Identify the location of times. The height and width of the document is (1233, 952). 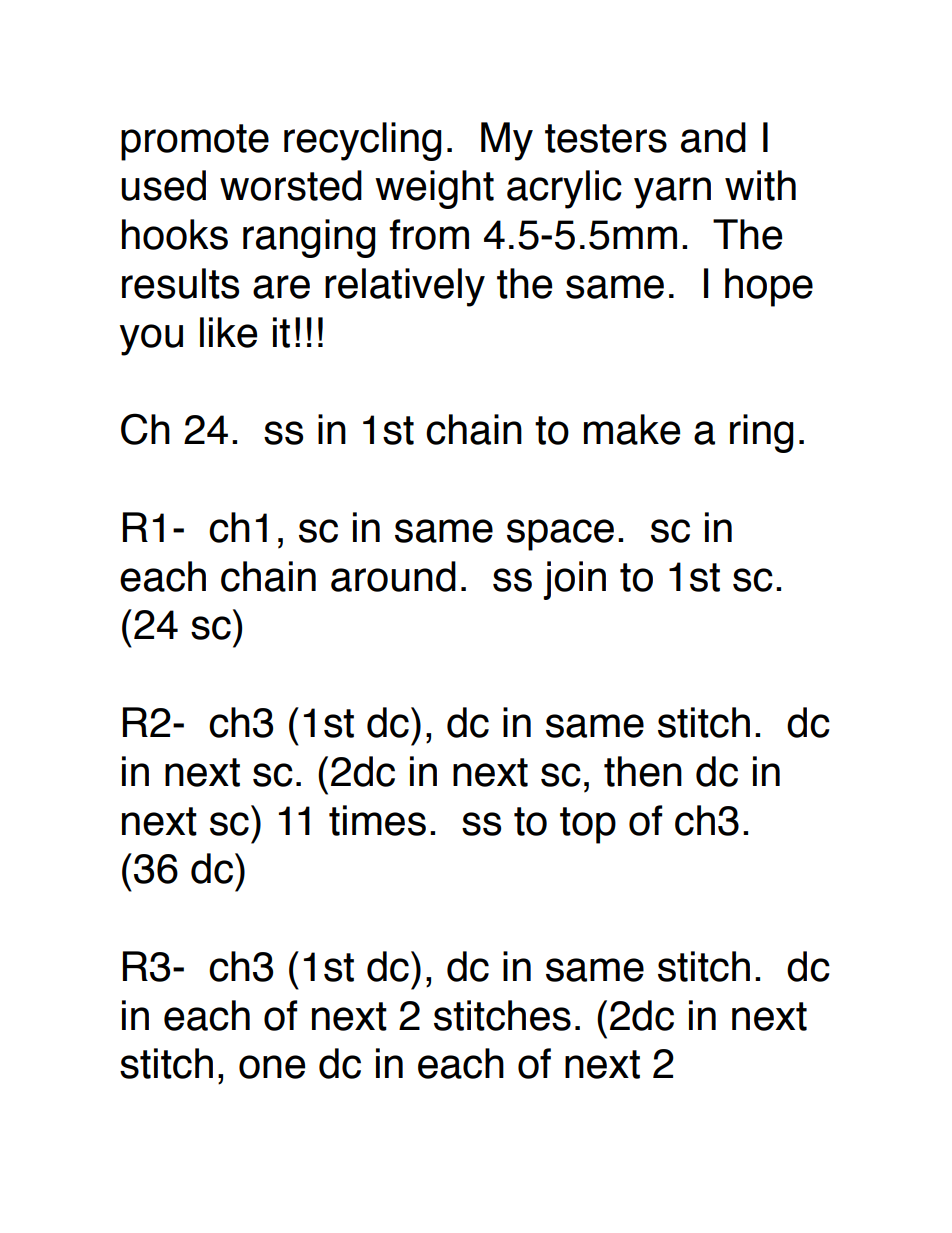
(377, 820).
